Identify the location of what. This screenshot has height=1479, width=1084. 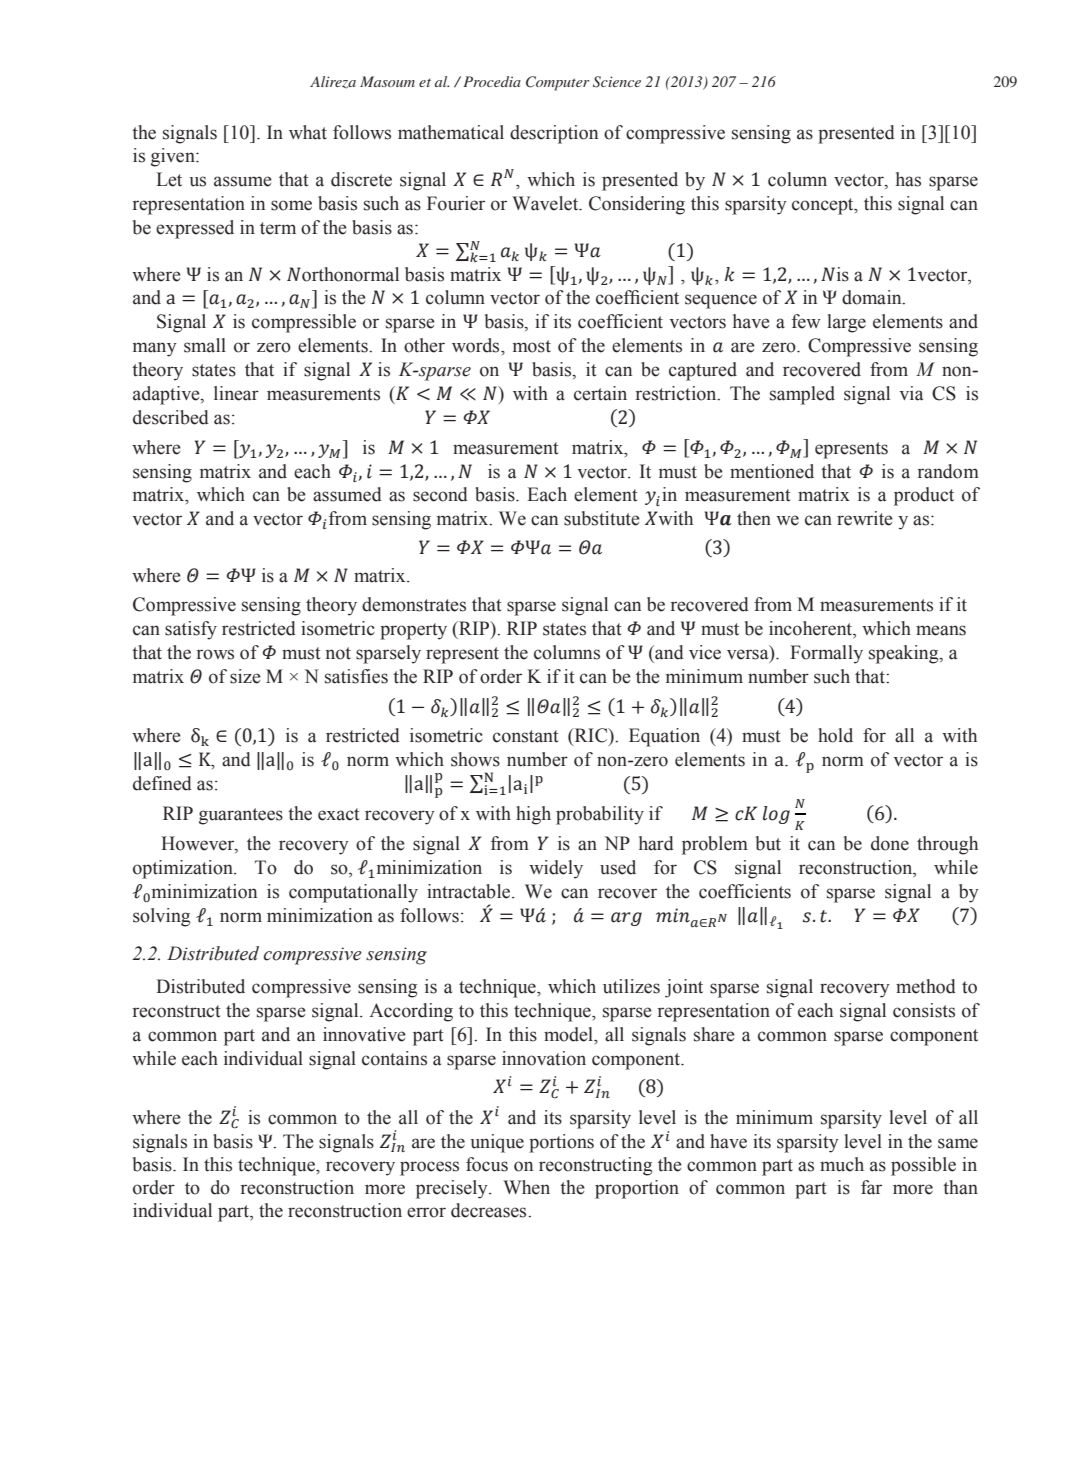
(308, 132).
